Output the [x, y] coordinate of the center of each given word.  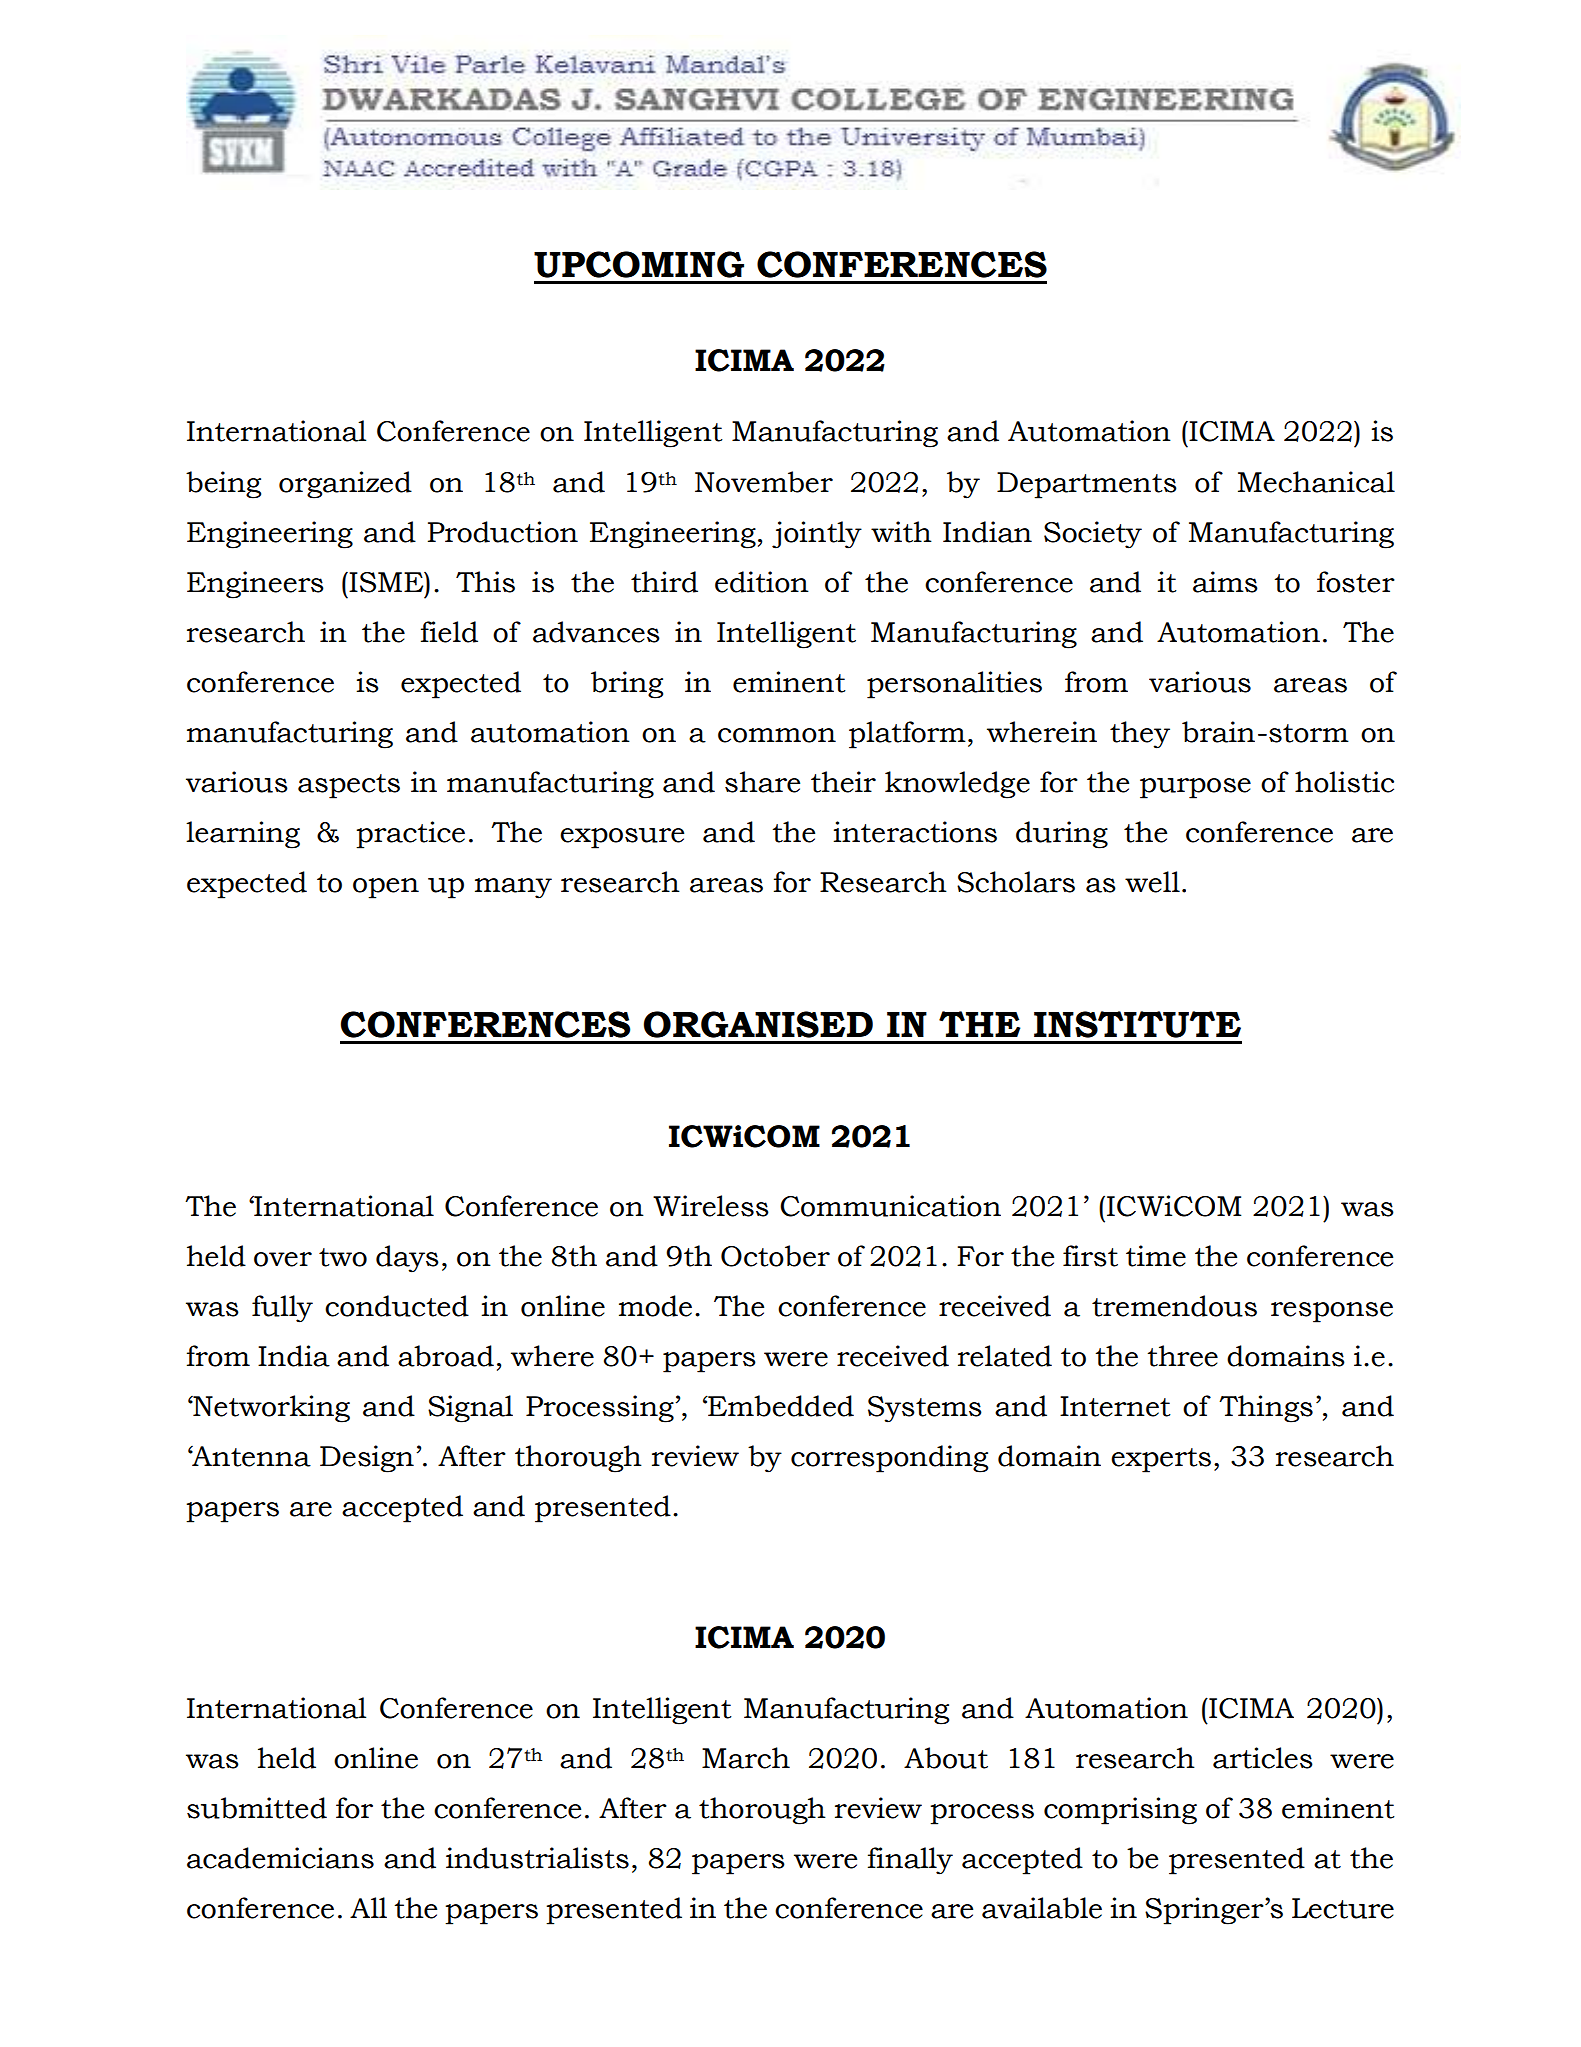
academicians [280, 1858]
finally [910, 1861]
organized [345, 485]
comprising [1120, 1811]
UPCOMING [639, 264]
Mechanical [1316, 482]
